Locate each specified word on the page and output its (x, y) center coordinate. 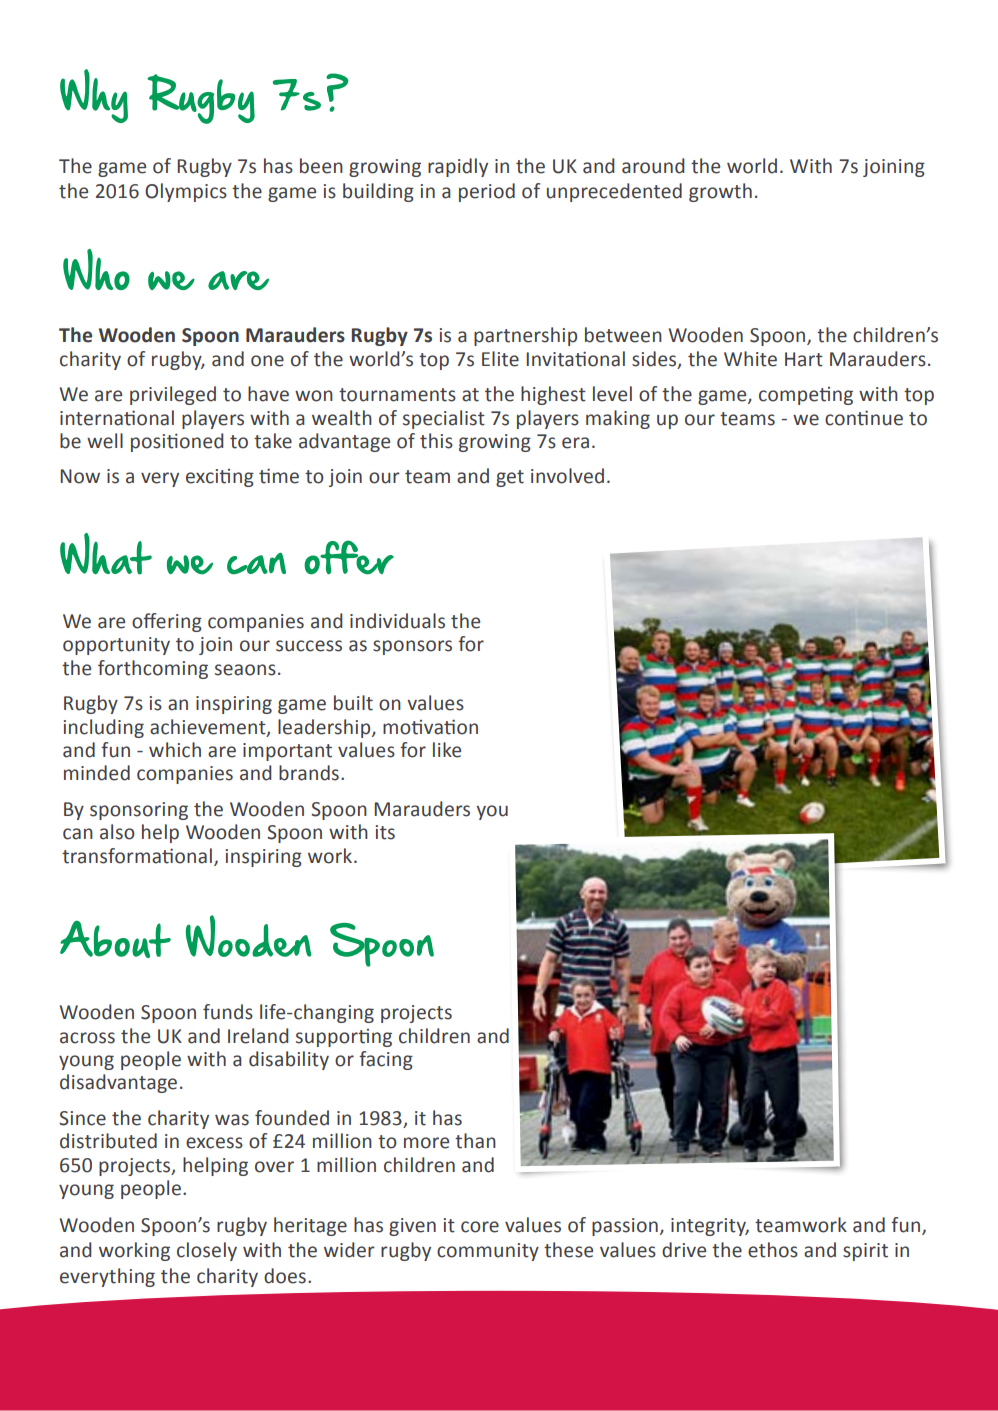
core (480, 1227)
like (447, 750)
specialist (444, 419)
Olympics (186, 192)
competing (806, 396)
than (475, 1141)
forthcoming (153, 669)
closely (207, 1251)
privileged (173, 395)
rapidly (458, 167)
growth (720, 192)
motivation (430, 727)
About (115, 939)
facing (386, 1060)
